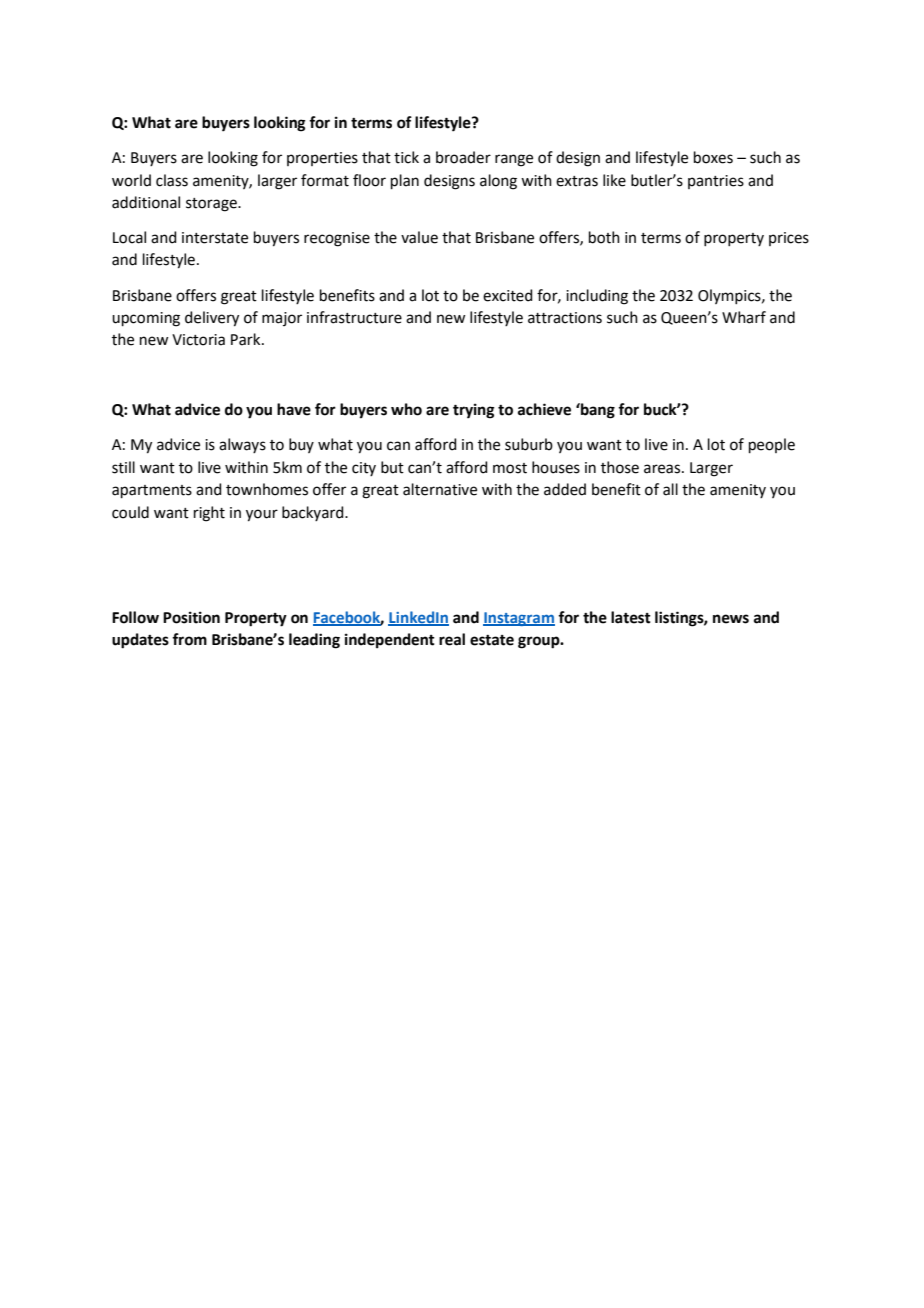 This screenshot has height=1308, width=924. I want to click on upcoming, so click(146, 319).
